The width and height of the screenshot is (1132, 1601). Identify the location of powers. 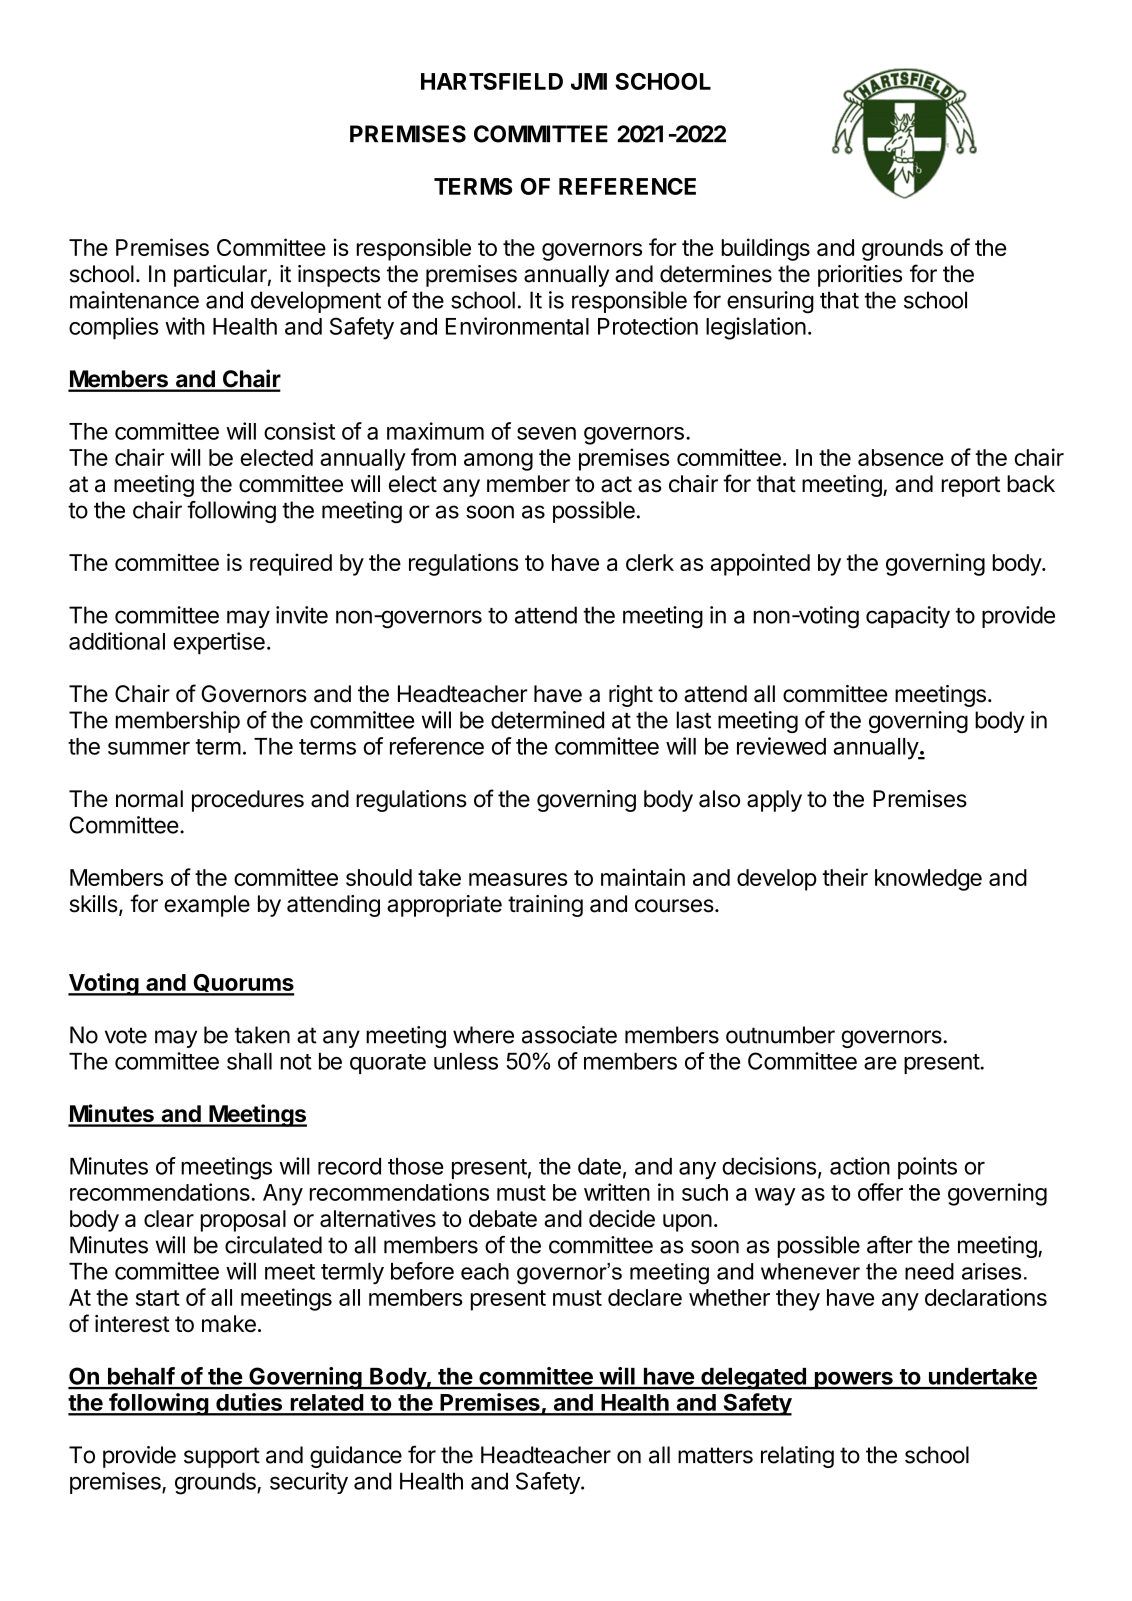
(853, 1381).
